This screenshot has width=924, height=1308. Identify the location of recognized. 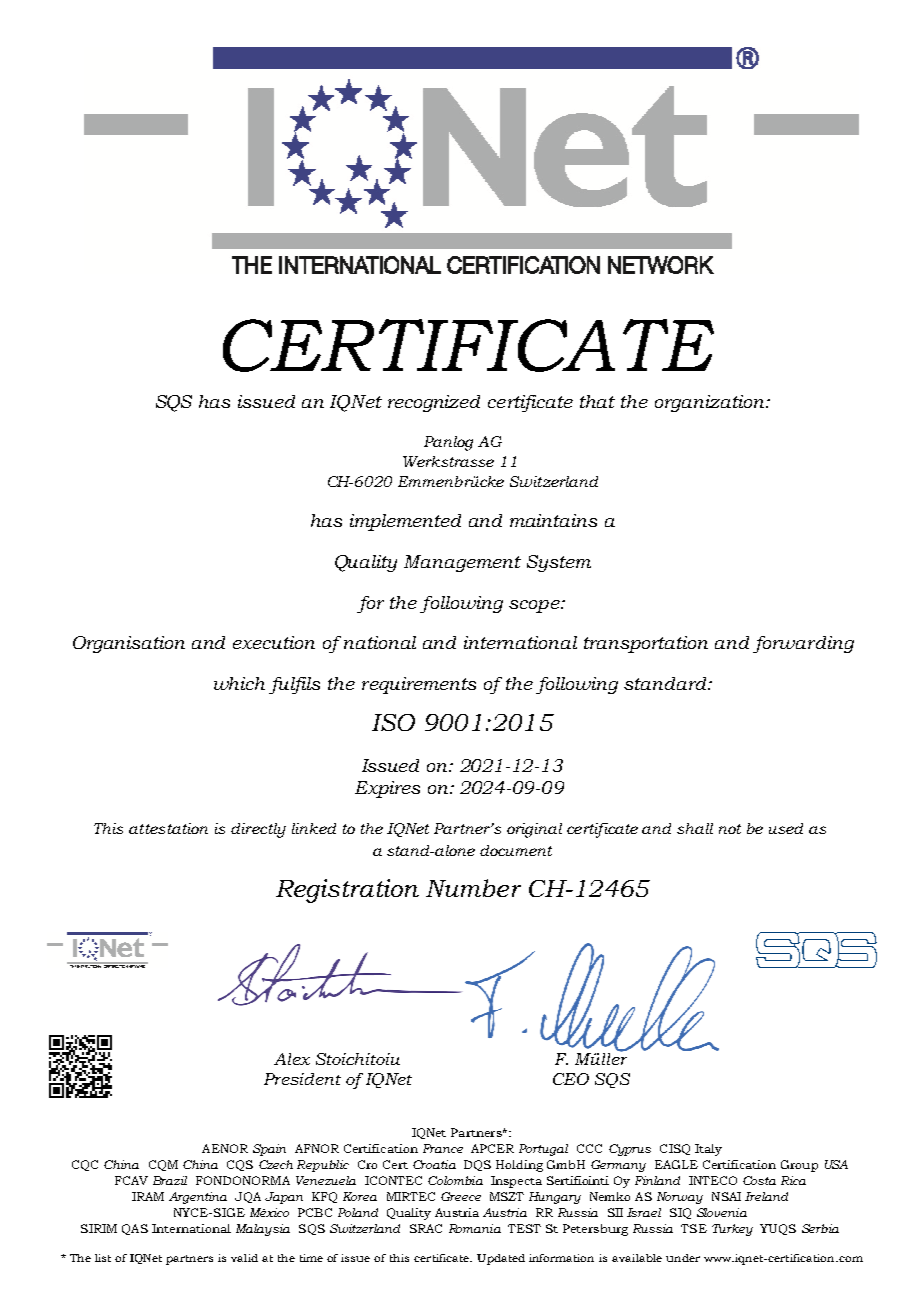
(434, 403).
